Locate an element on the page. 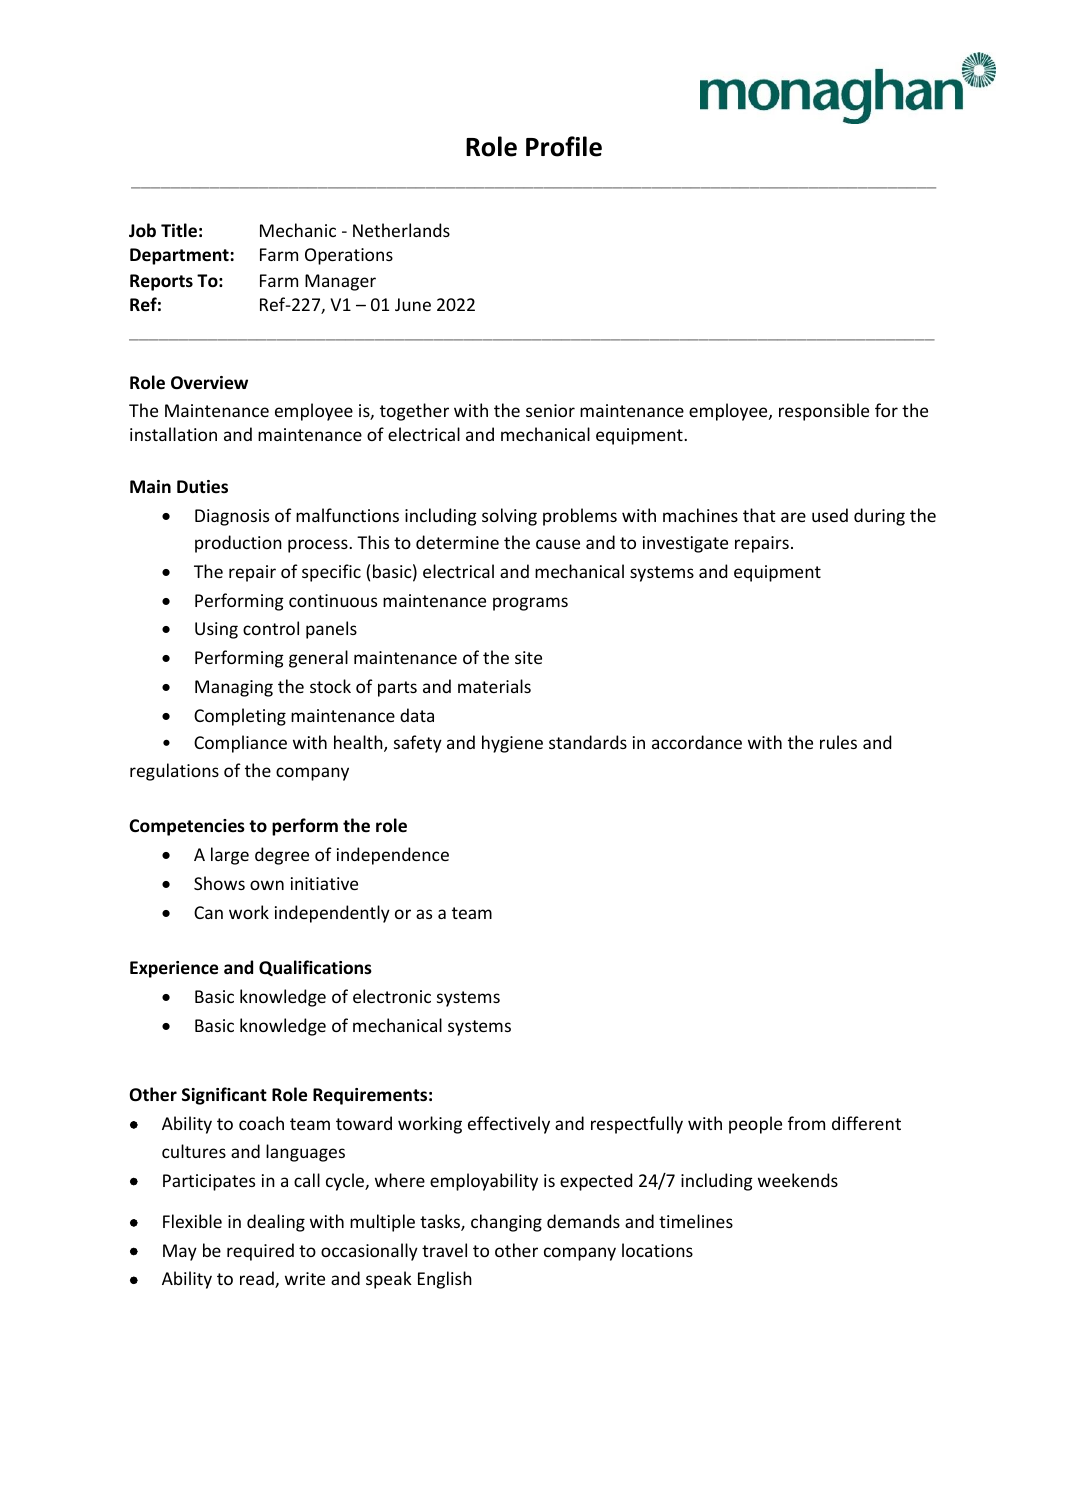 Image resolution: width=1068 pixels, height=1510 pixels. materials is located at coordinates (494, 686).
